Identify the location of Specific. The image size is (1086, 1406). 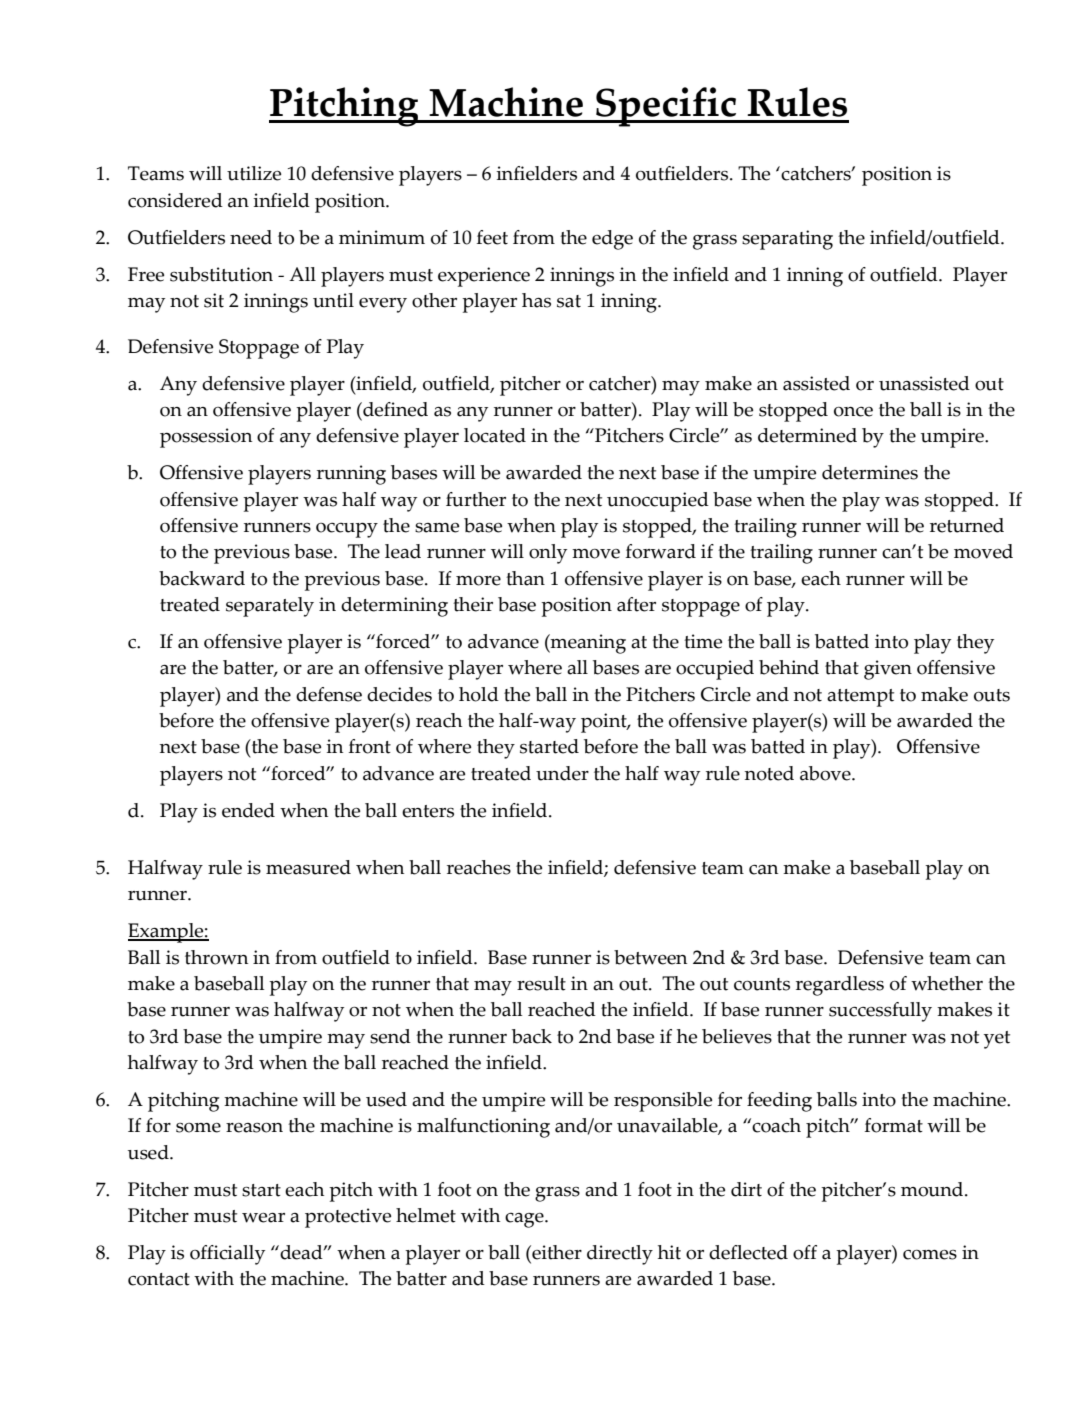
(666, 107).
